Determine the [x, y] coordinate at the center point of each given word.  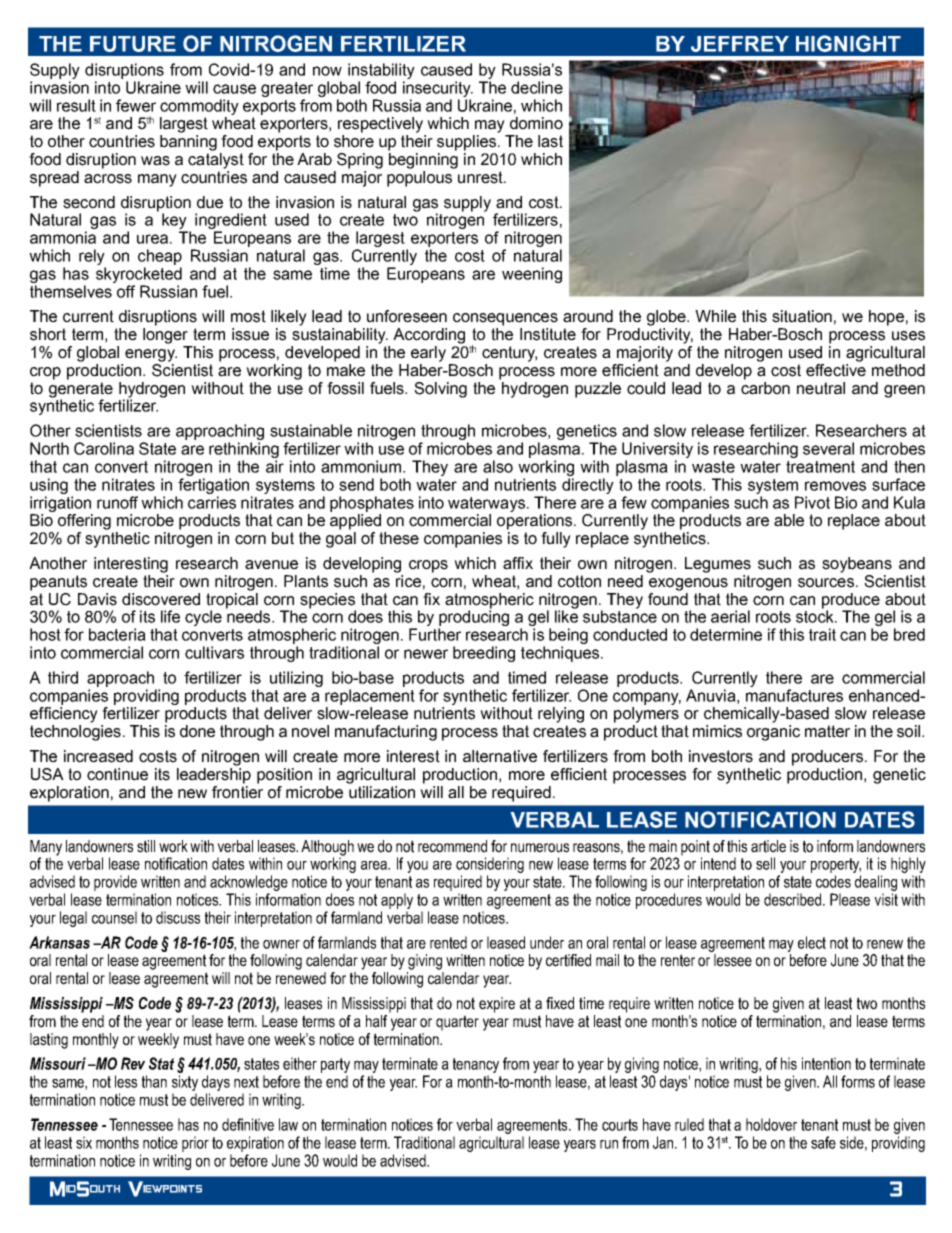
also [498, 466]
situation [802, 316]
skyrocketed [139, 275]
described [794, 899]
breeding [484, 654]
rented [448, 942]
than [154, 1081]
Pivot [812, 502]
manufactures [794, 695]
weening [532, 275]
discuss [178, 917]
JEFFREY [740, 44]
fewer [136, 105]
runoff [117, 502]
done [197, 731]
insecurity [438, 89]
